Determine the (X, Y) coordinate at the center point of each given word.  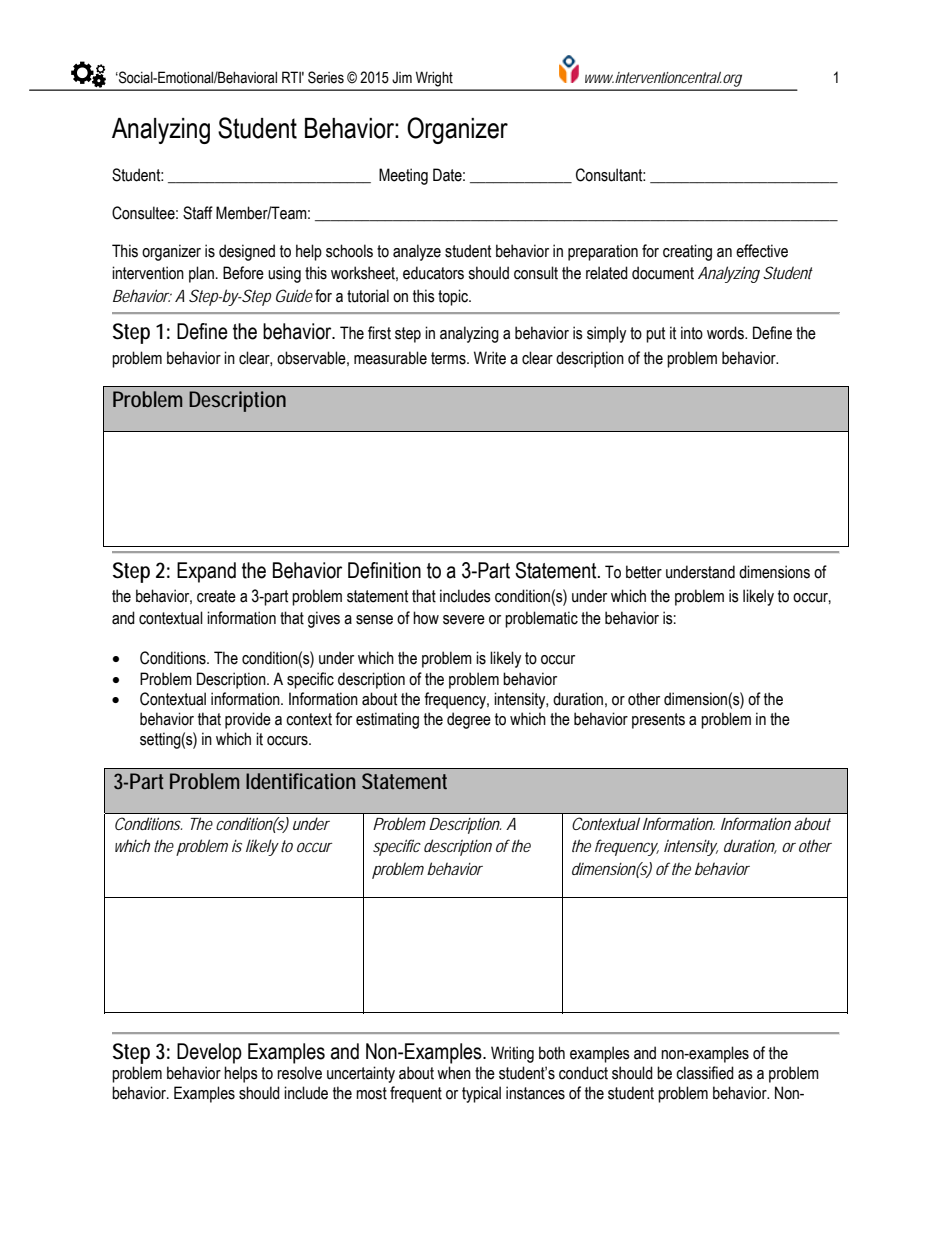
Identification (300, 781)
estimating (387, 720)
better (644, 572)
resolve (299, 1073)
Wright (434, 79)
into (692, 333)
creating (687, 252)
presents (658, 721)
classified (705, 1073)
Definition (384, 570)
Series (326, 77)
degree (469, 720)
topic (454, 297)
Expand (206, 572)
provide (248, 720)
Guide (294, 295)
